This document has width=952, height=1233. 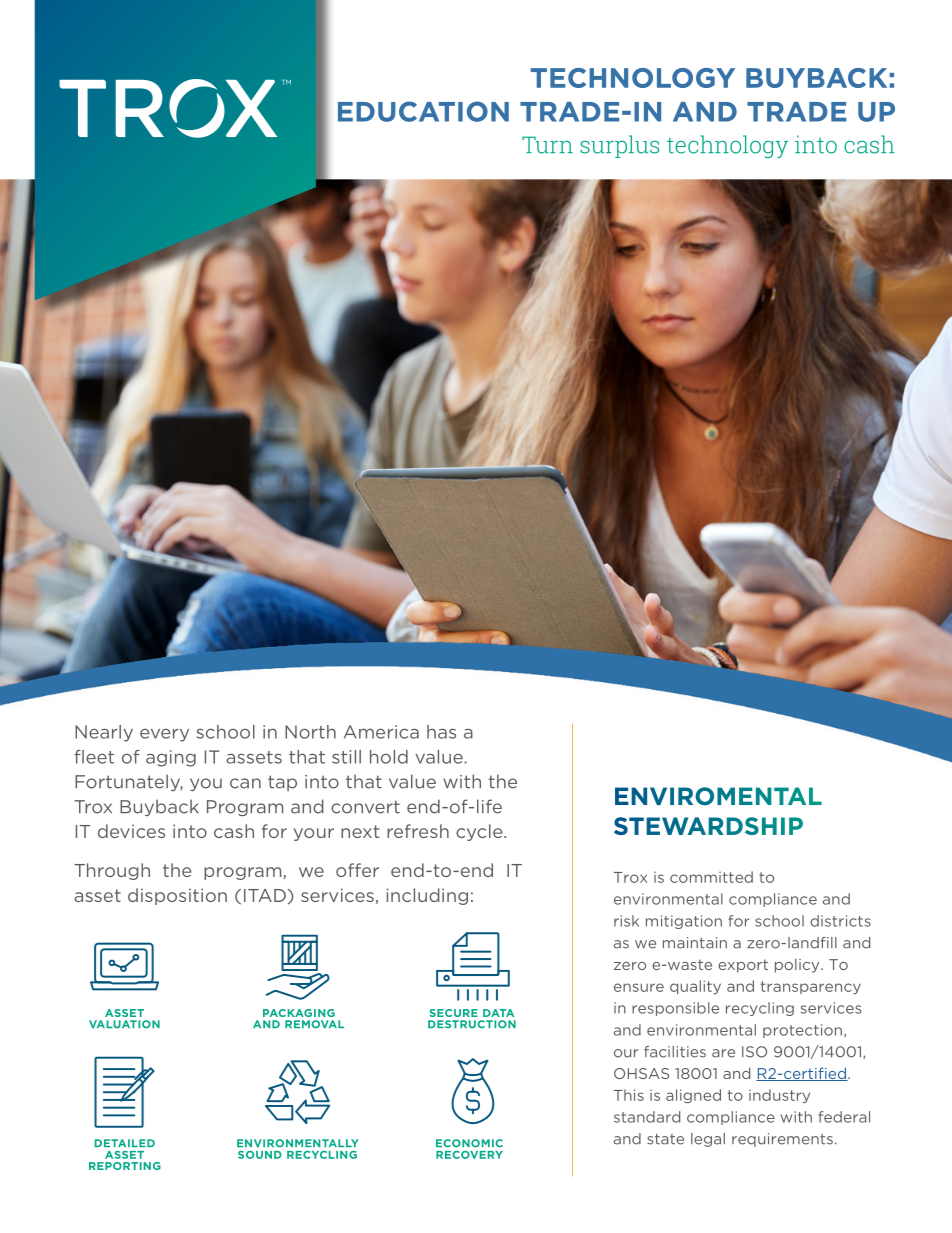 I want to click on ECONOMIC, so click(x=469, y=1143).
